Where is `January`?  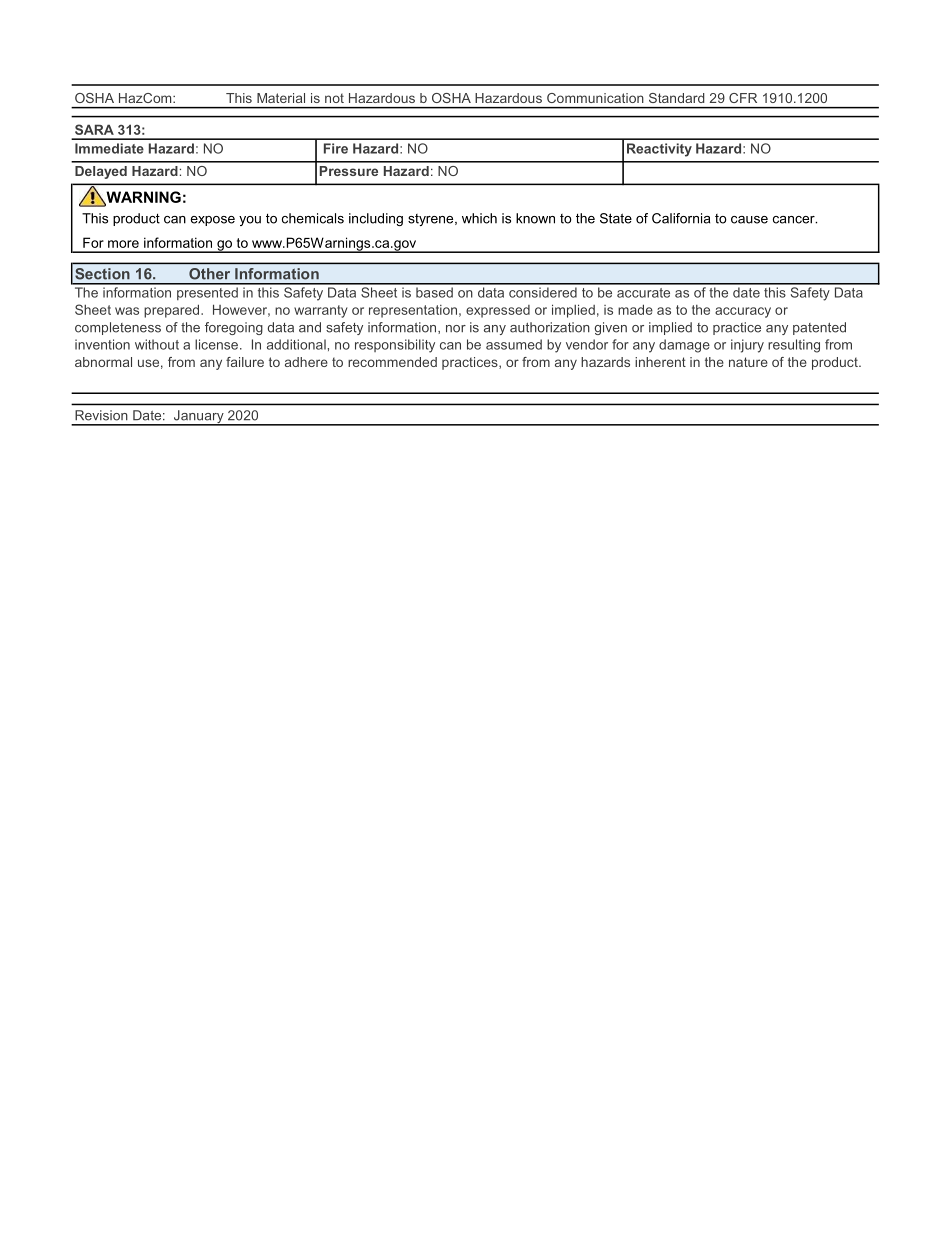 January is located at coordinates (199, 418).
